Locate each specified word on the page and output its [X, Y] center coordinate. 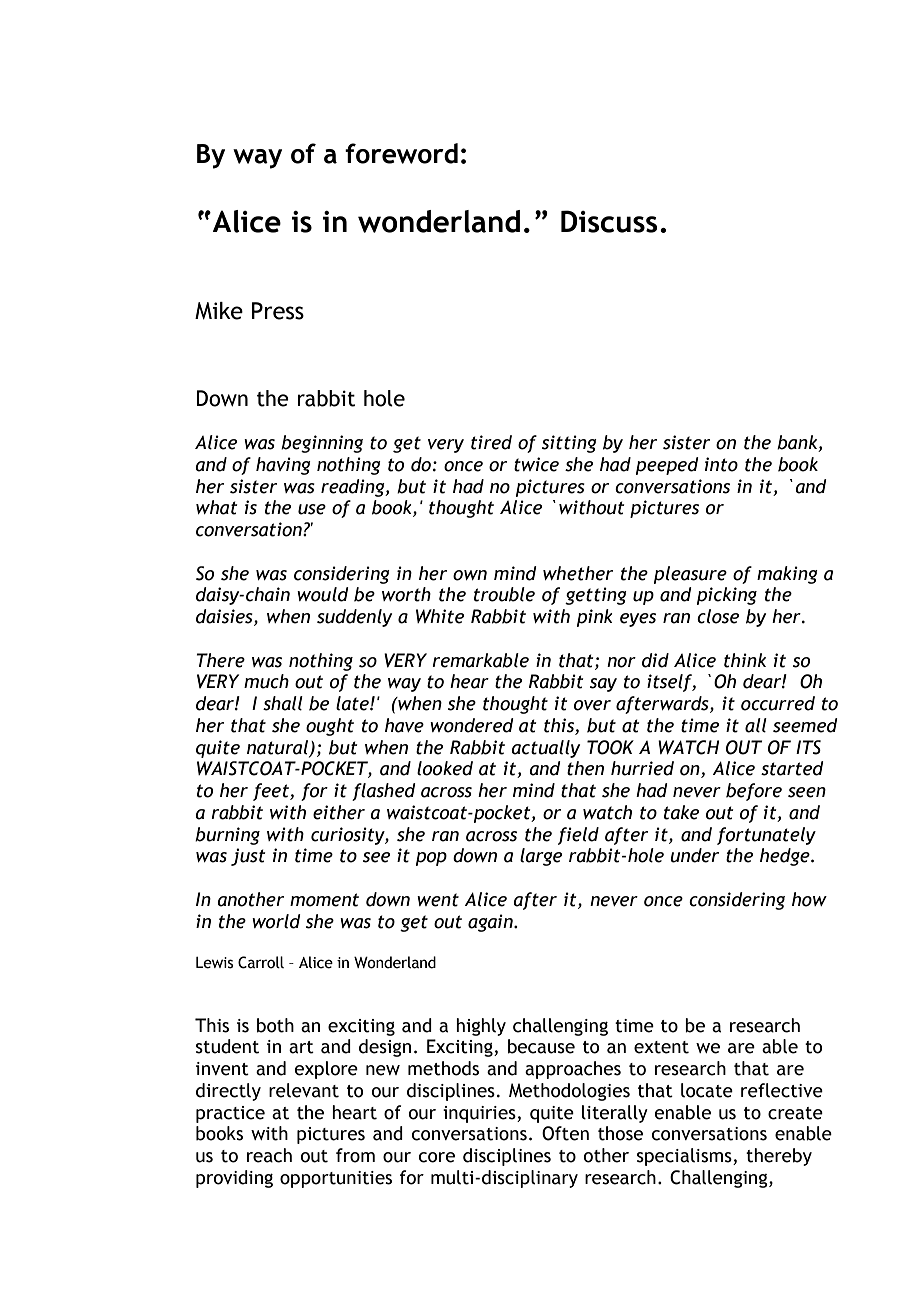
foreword [401, 153]
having [283, 466]
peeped [667, 466]
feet [272, 792]
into [721, 464]
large [541, 857]
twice [536, 464]
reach [269, 1155]
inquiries [480, 1114]
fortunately [766, 836]
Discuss [609, 221]
